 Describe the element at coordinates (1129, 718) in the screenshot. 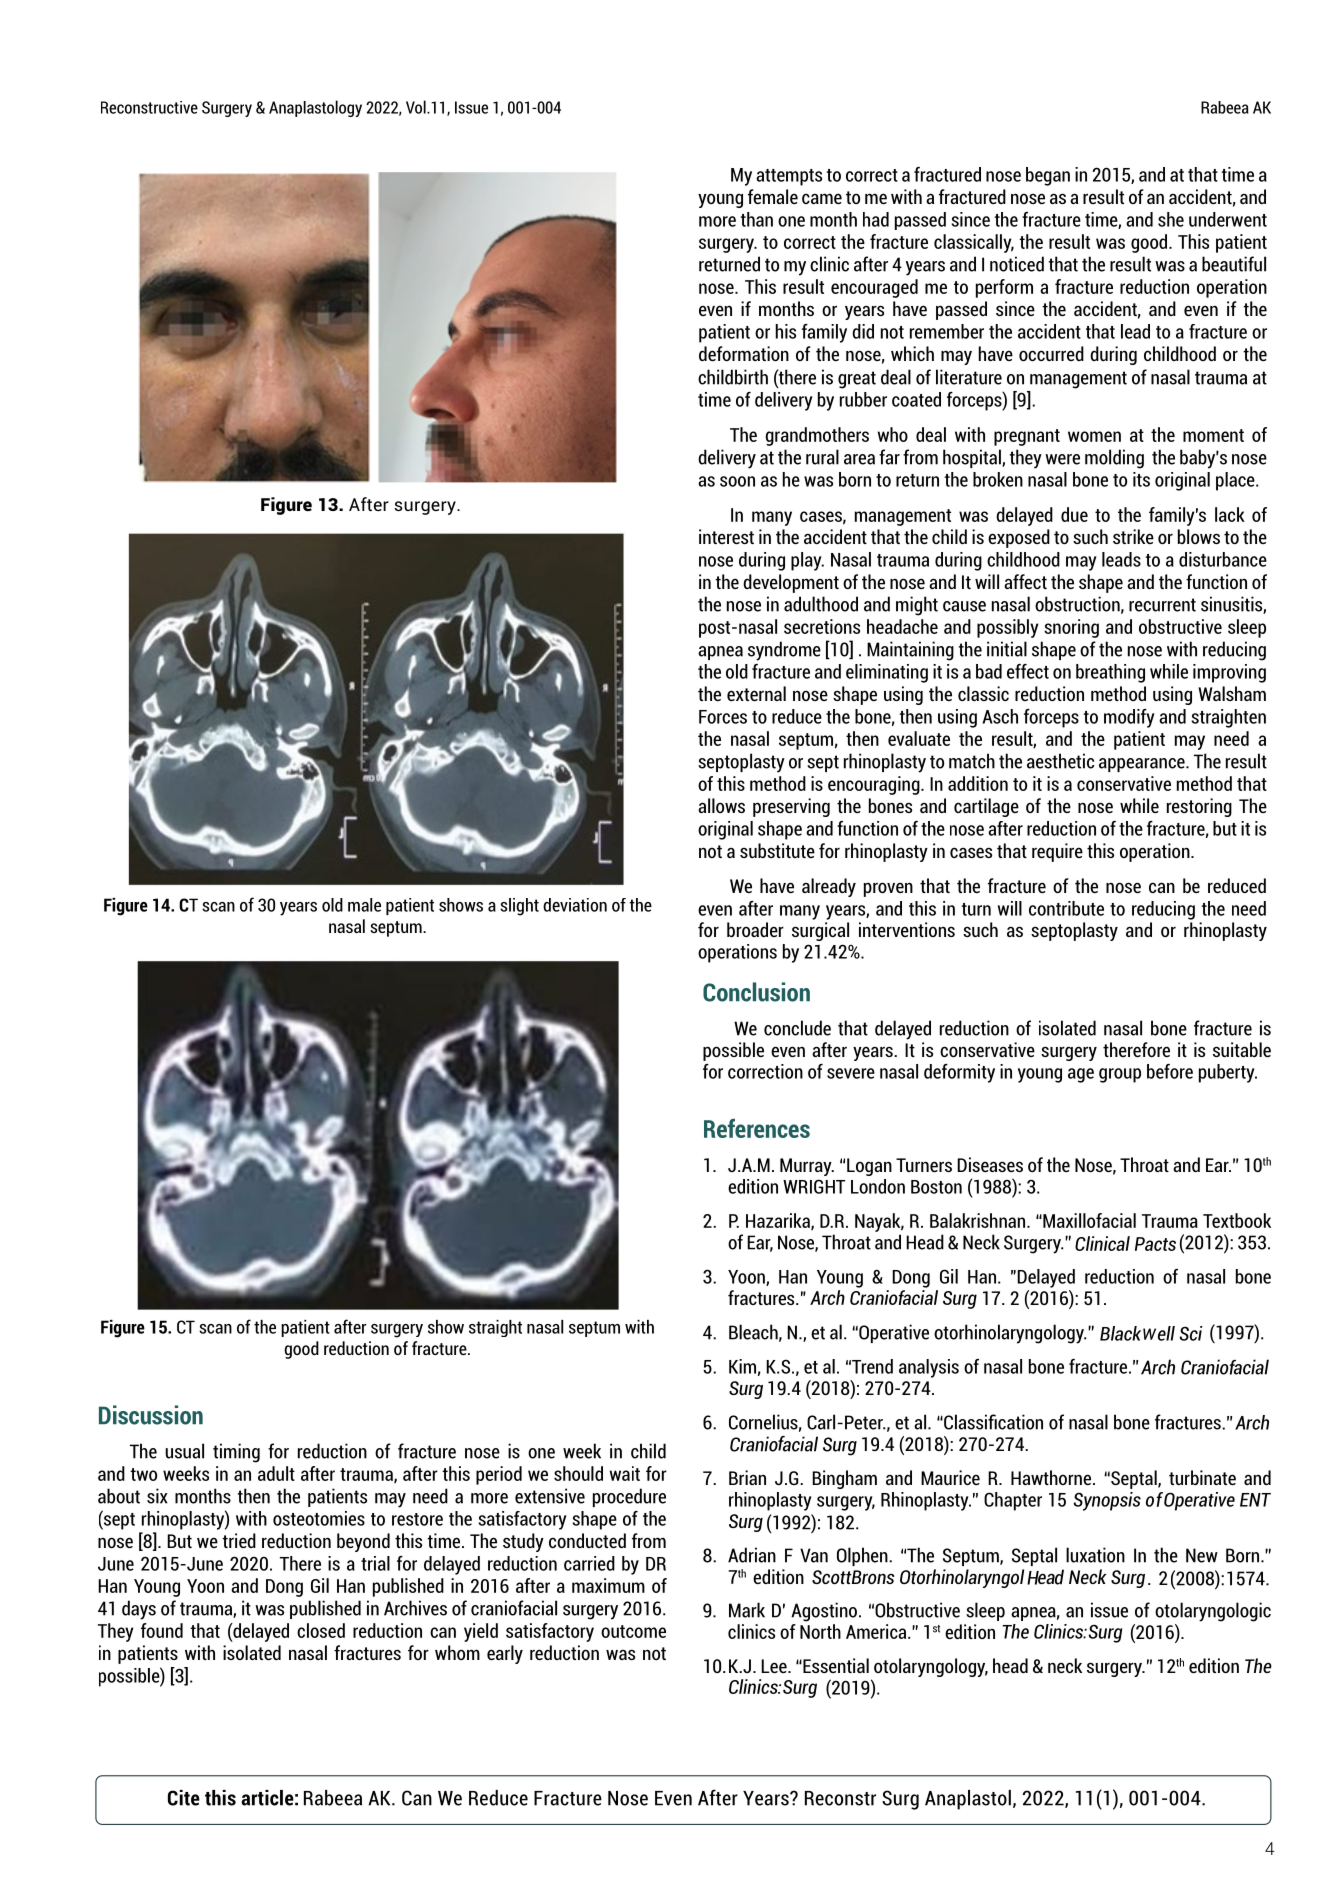

I see `modify` at that location.
